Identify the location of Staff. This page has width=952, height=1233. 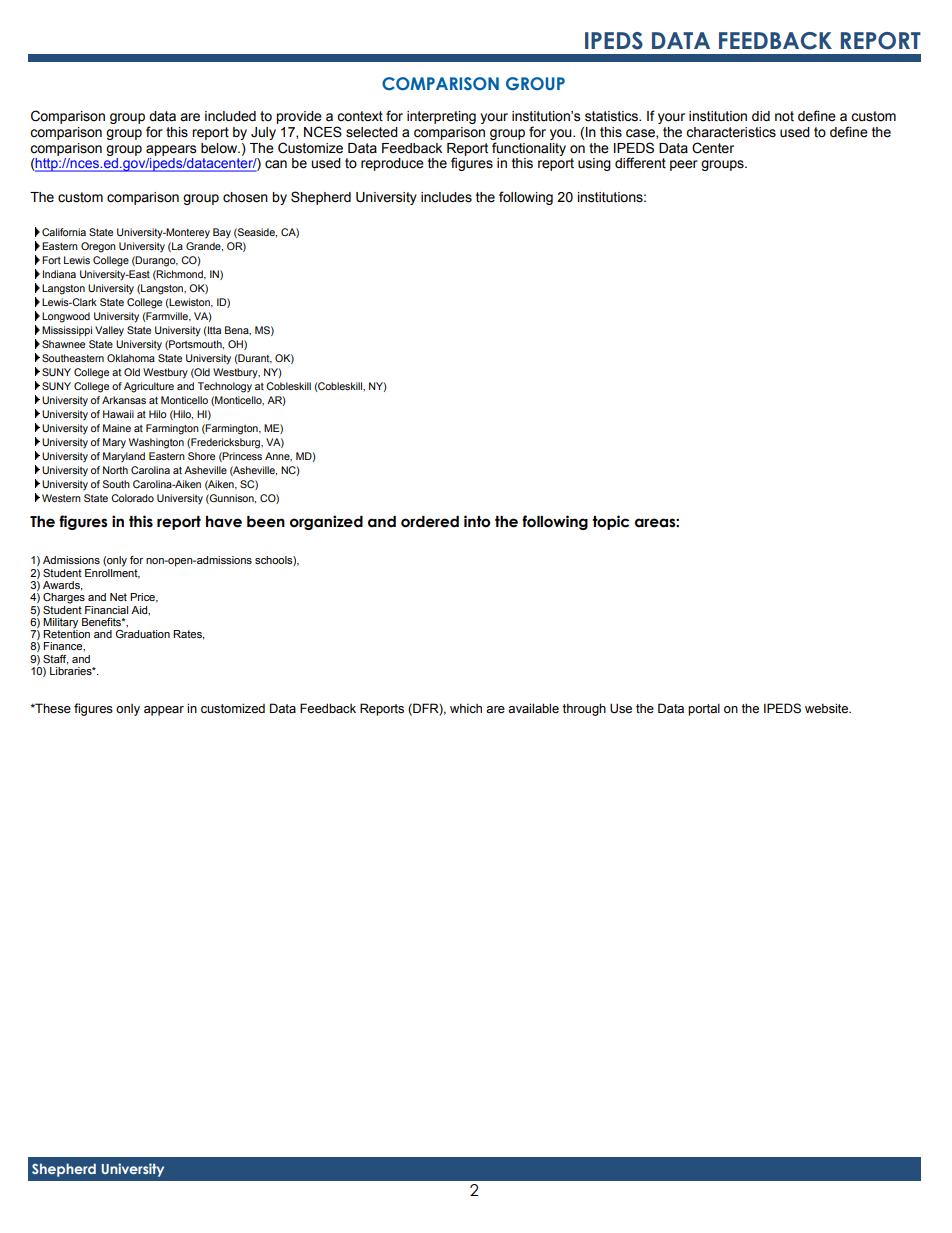
(56, 660).
